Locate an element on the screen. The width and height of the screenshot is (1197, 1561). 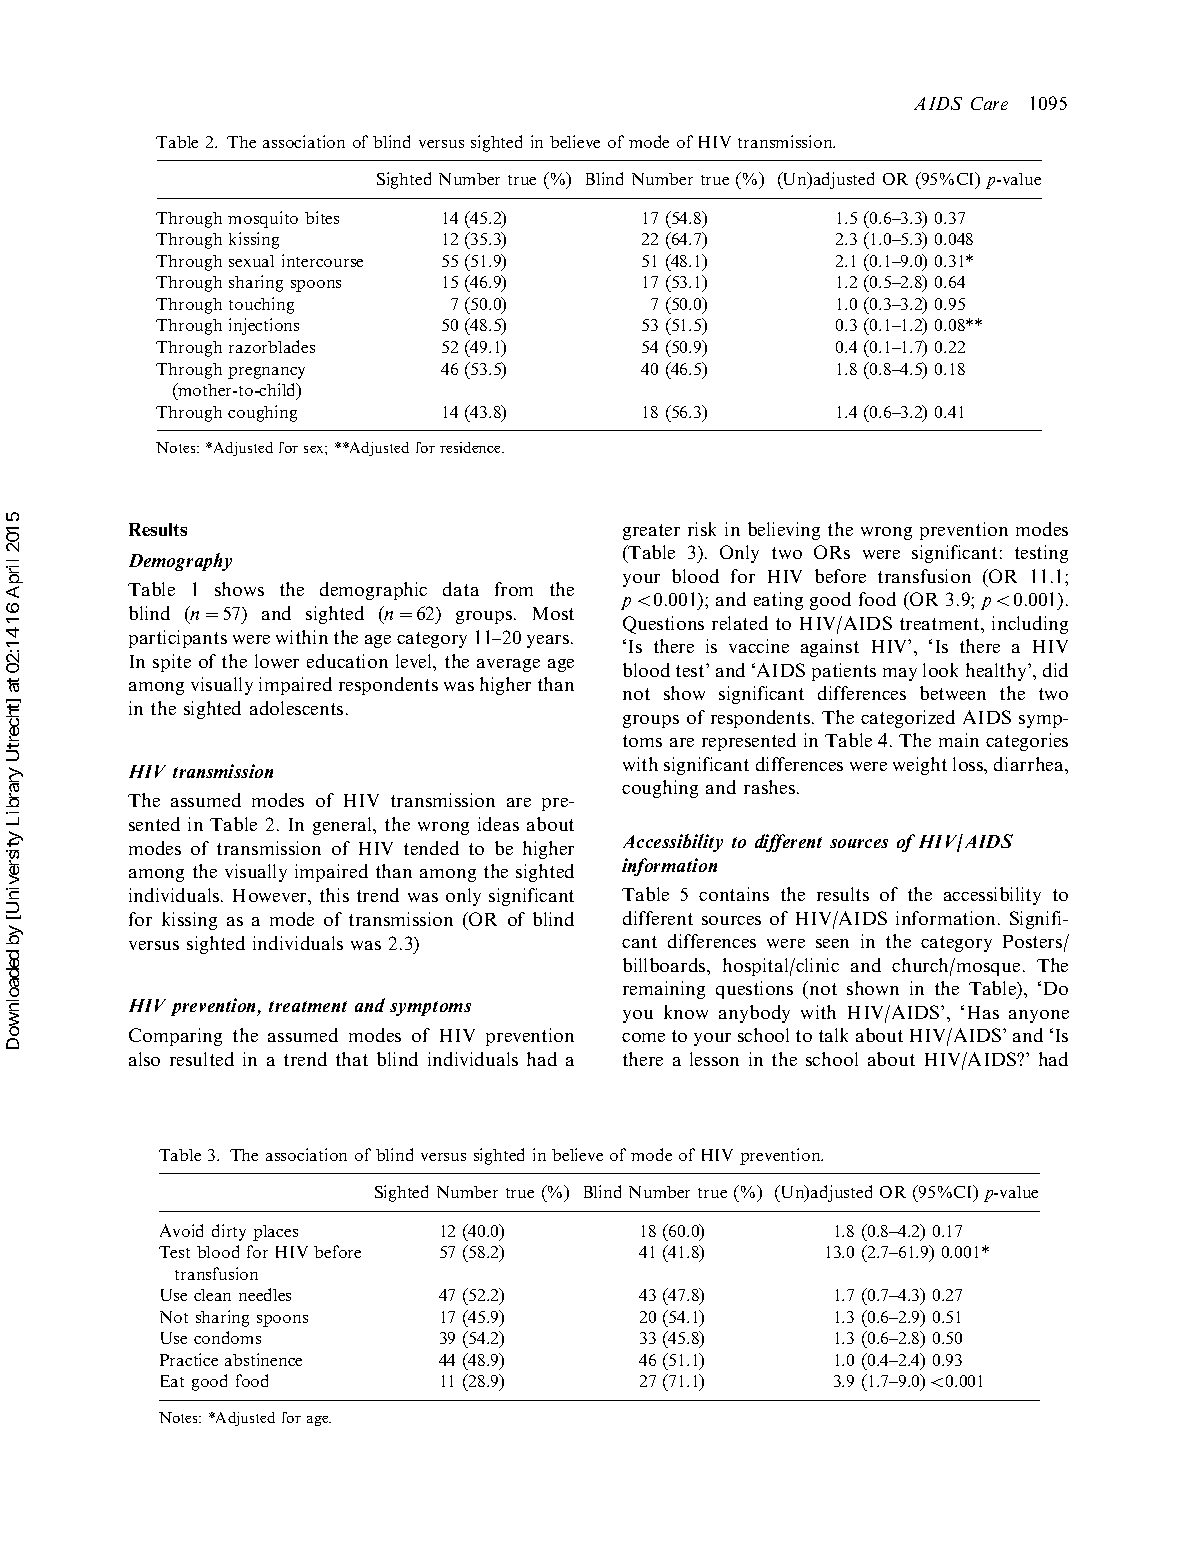
condoms is located at coordinates (227, 1337).
